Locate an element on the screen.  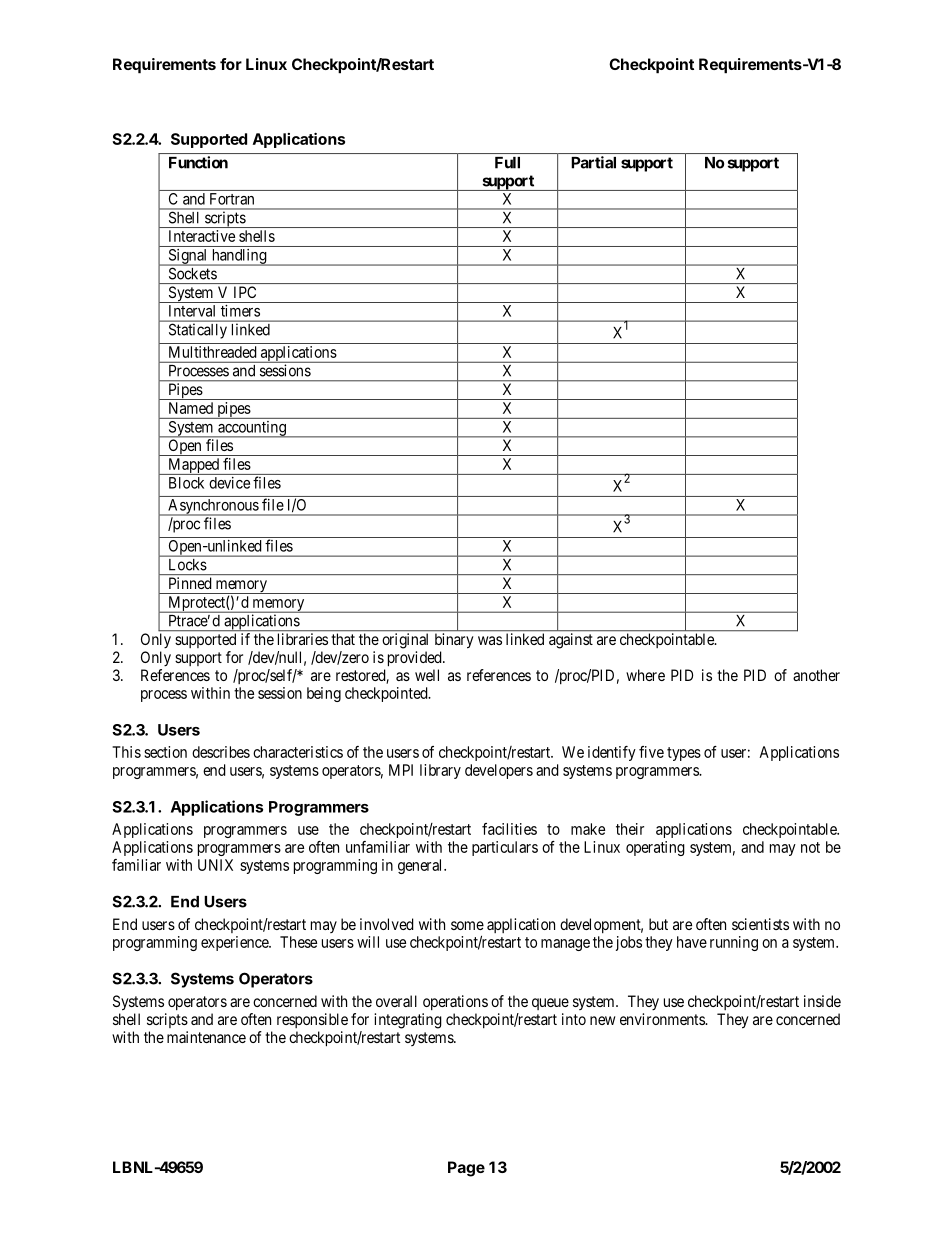
some is located at coordinates (467, 925).
